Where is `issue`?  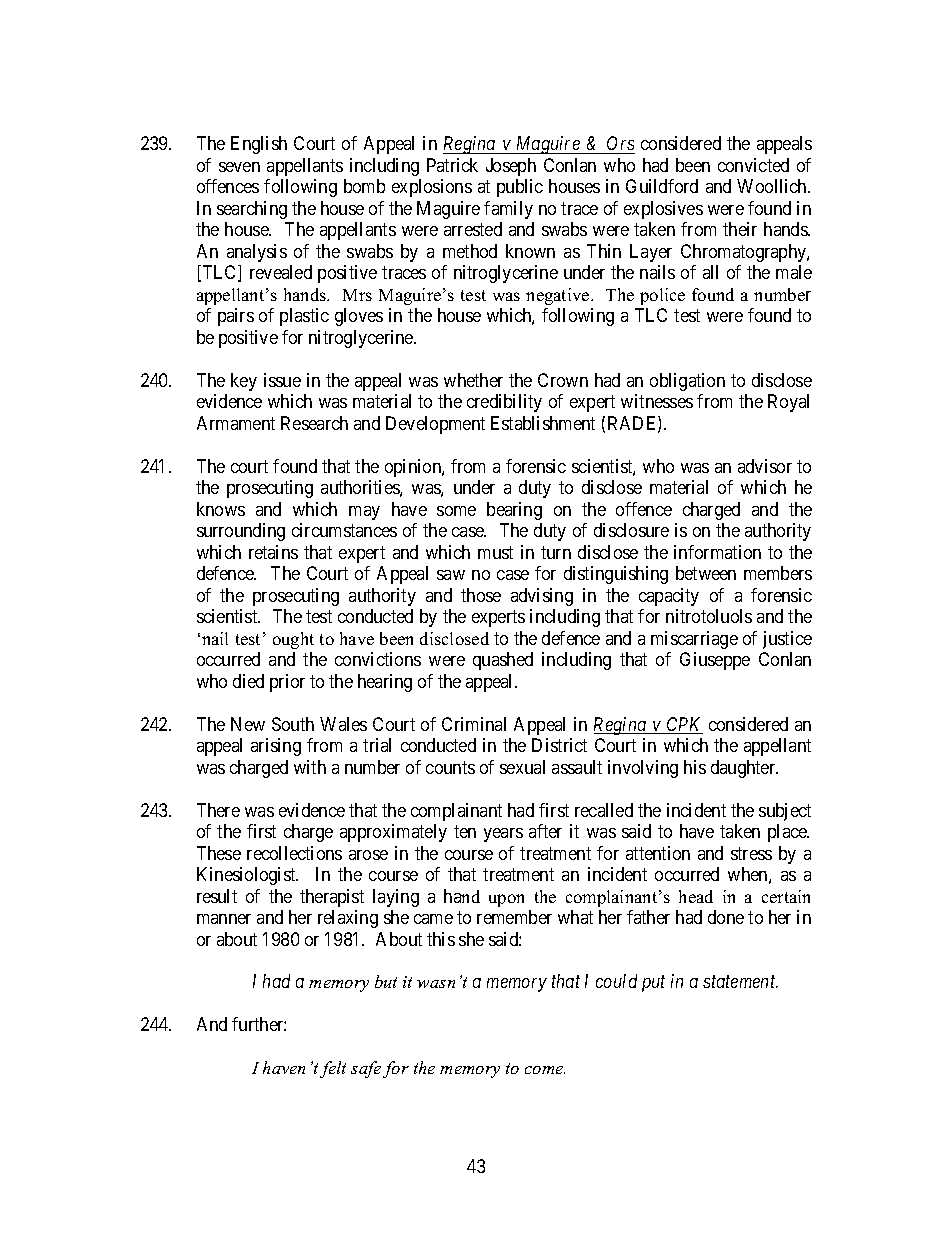 issue is located at coordinates (282, 380).
